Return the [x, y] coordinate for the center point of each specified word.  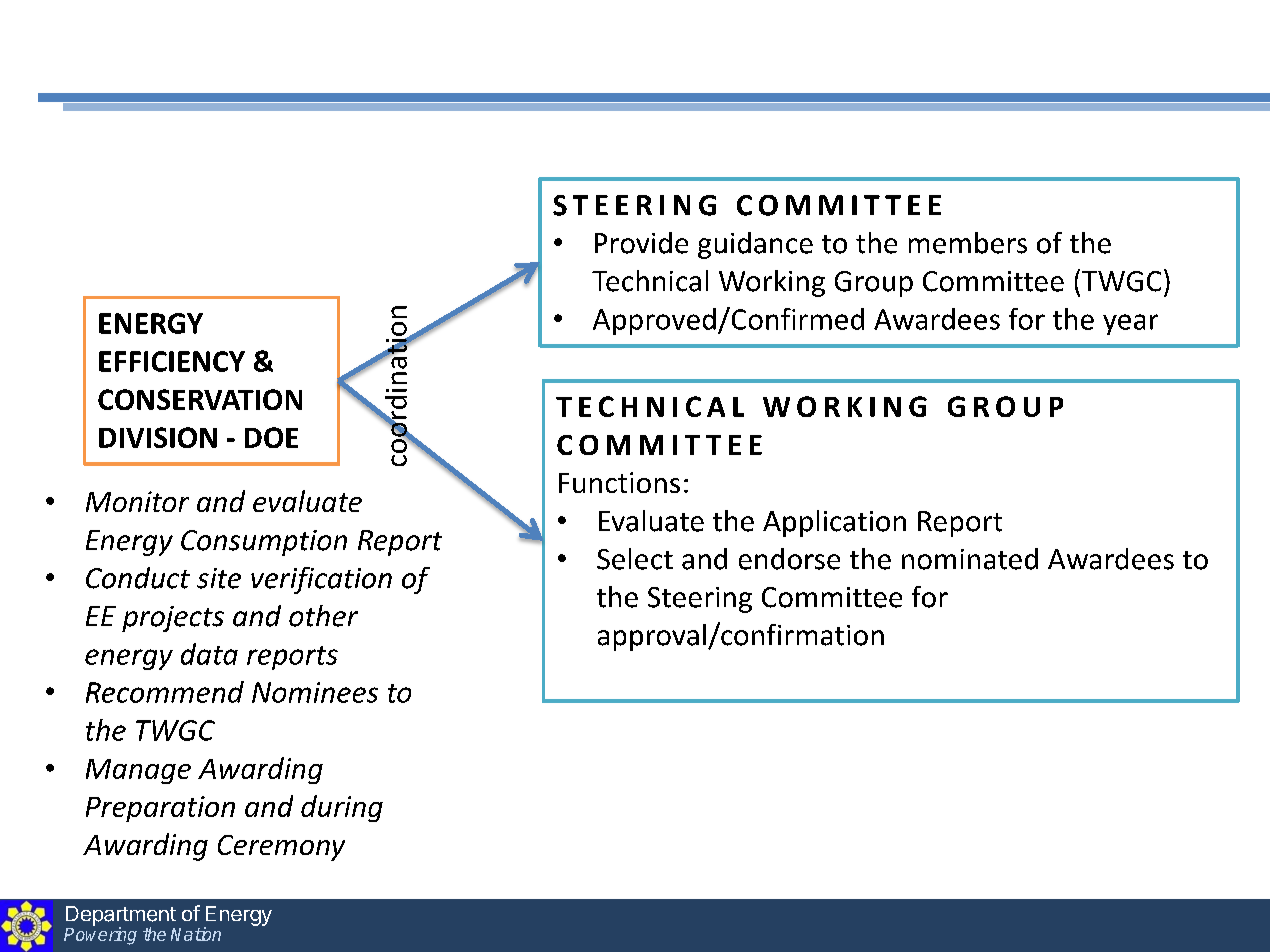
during [342, 808]
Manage [138, 771]
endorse [789, 559]
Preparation [160, 809]
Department [121, 917]
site [219, 578]
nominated [970, 559]
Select [635, 559]
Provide [641, 243]
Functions [619, 482]
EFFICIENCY [172, 361]
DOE [271, 437]
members [968, 243]
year [1130, 324]
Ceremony [281, 848]
